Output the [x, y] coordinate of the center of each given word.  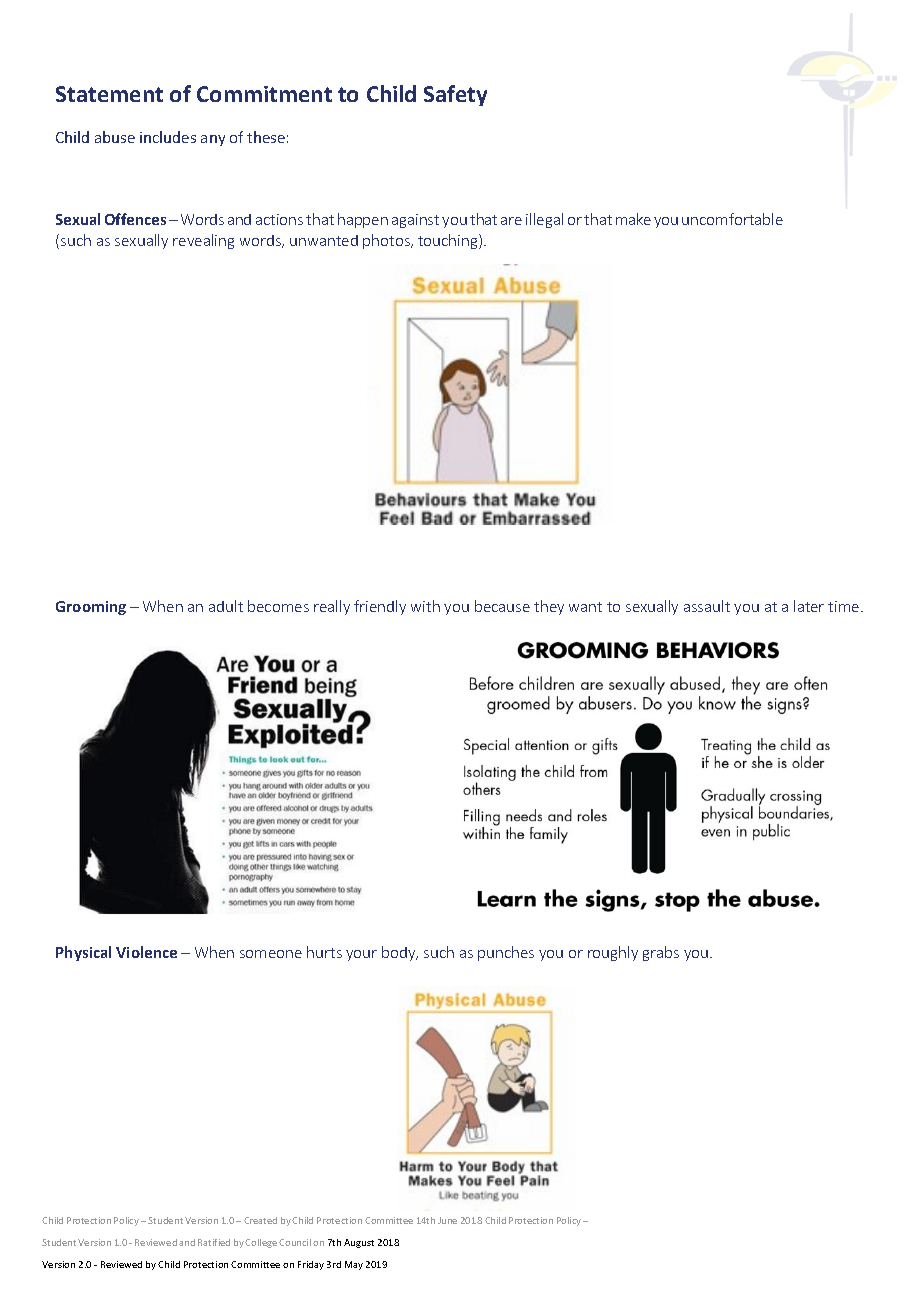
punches [506, 953]
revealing [203, 241]
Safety [455, 95]
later [809, 606]
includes [168, 137]
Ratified [214, 1242]
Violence [146, 952]
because [502, 606]
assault [707, 606]
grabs [661, 953]
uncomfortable [732, 219]
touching [449, 241]
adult [226, 606]
